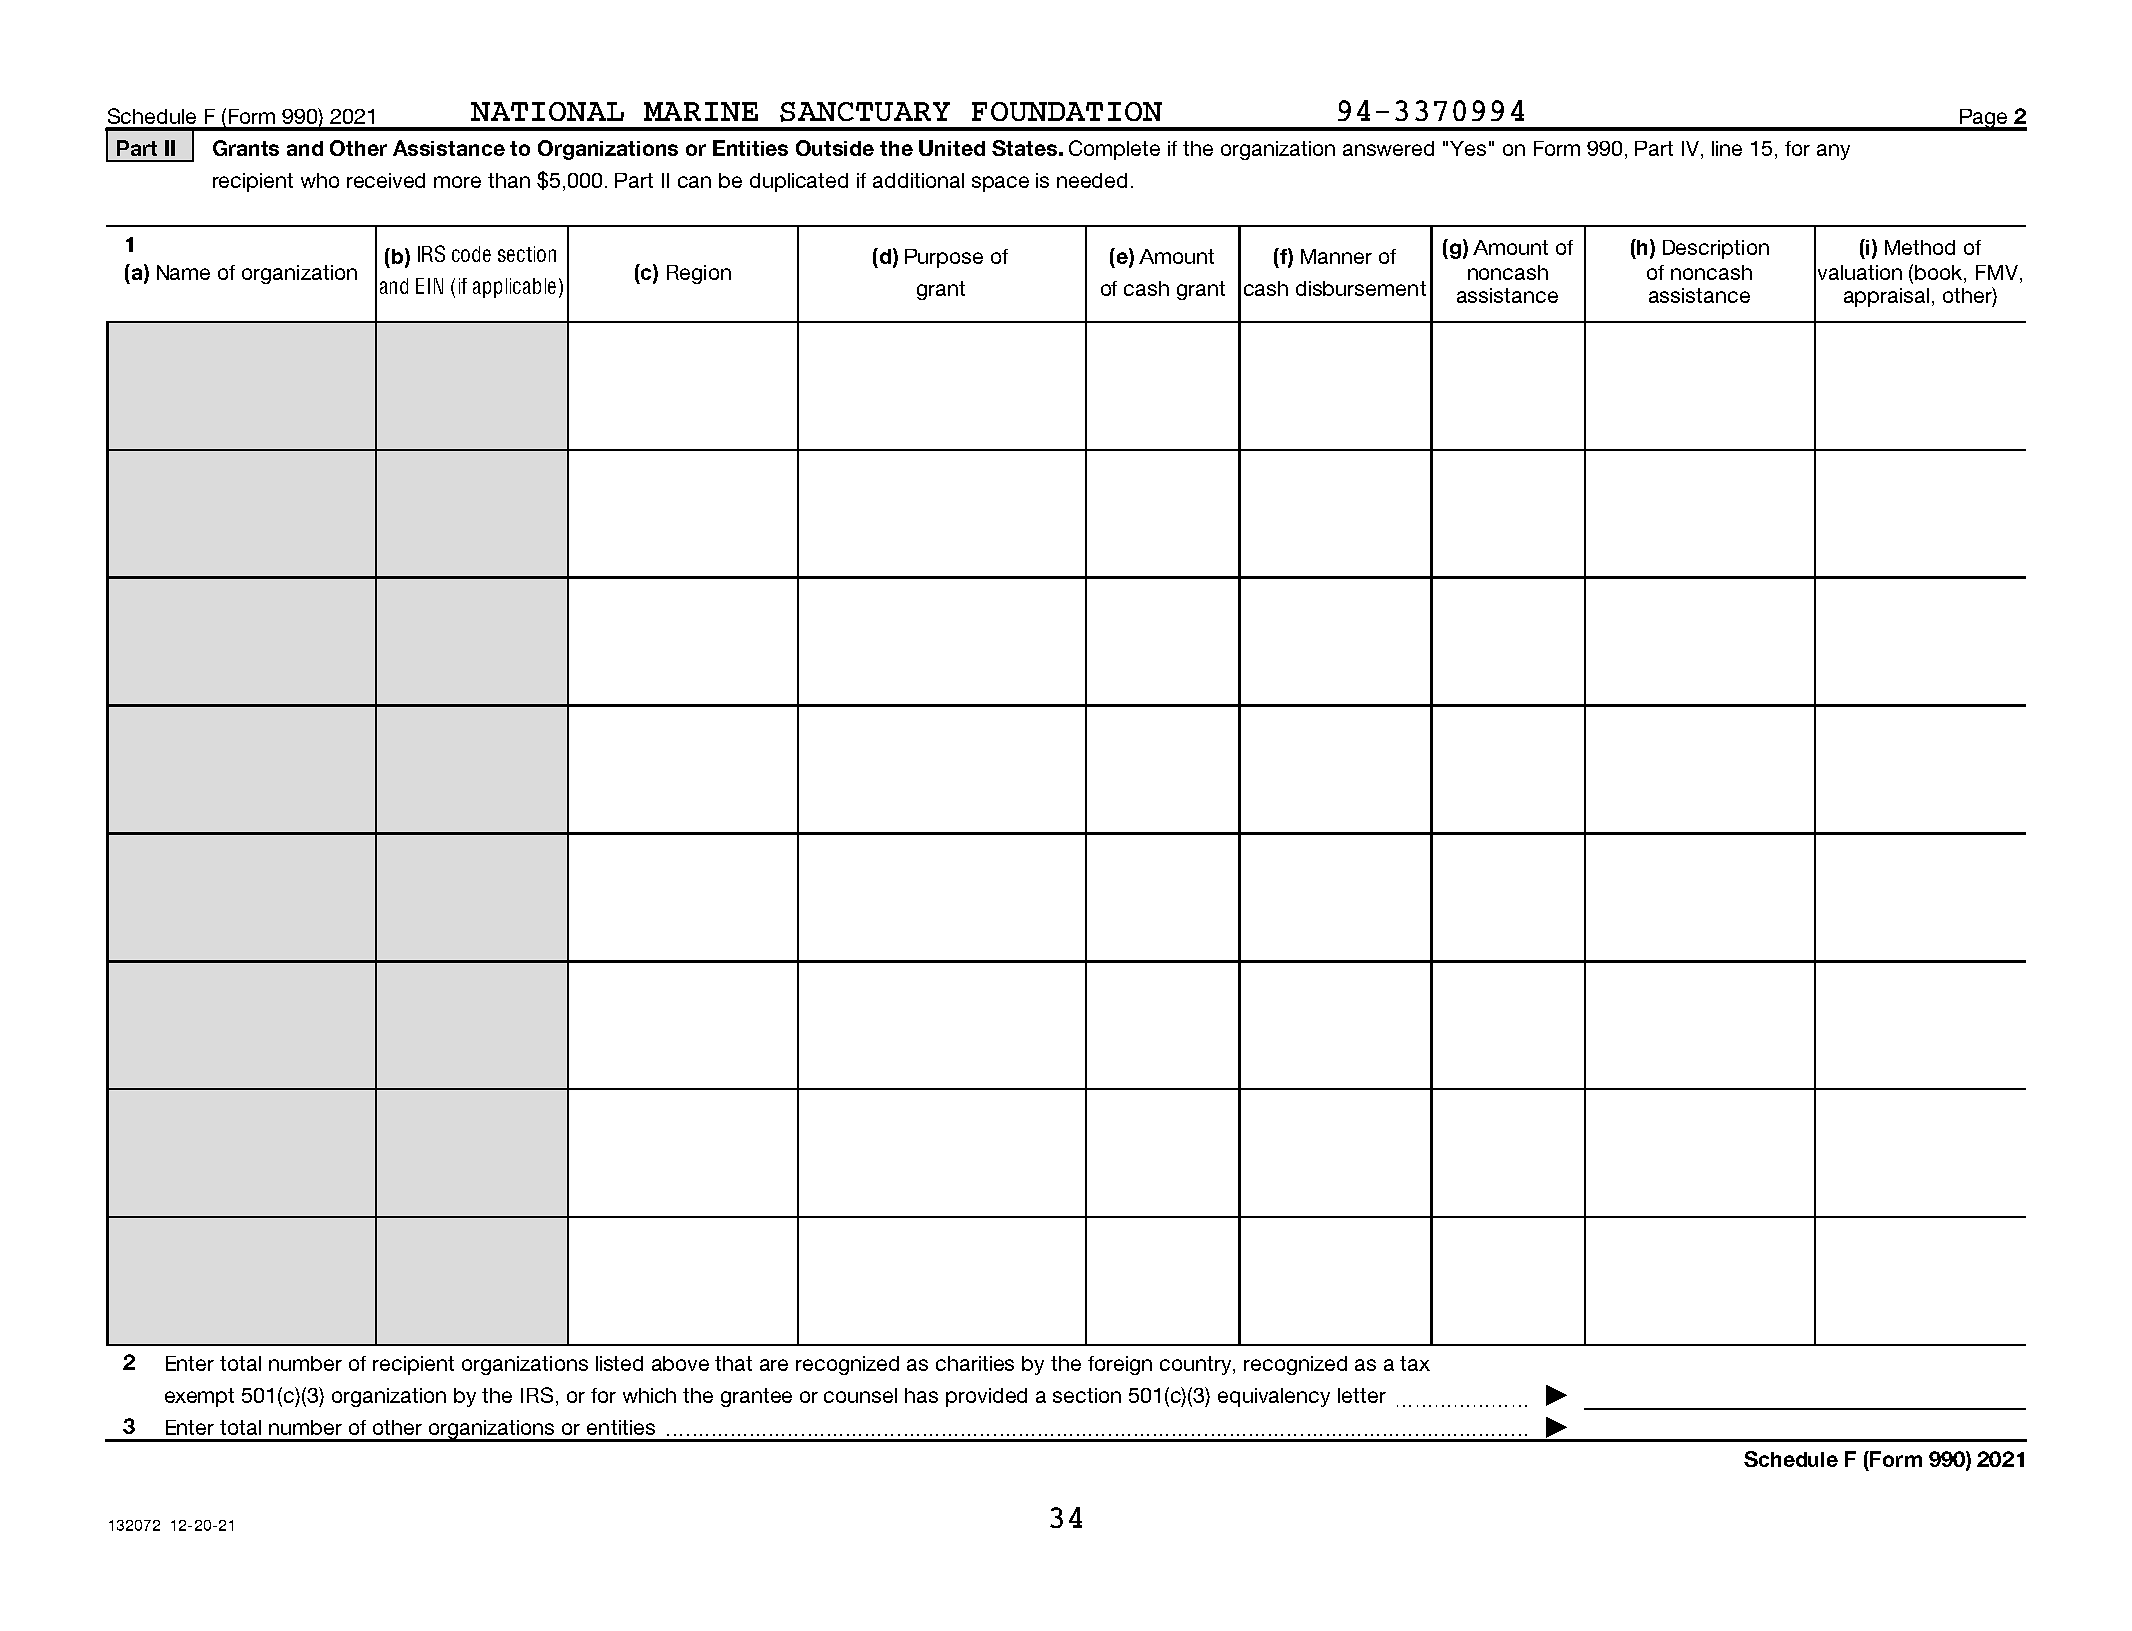  Describe the element at coordinates (1415, 1363) in the screenshot. I see `tax` at that location.
